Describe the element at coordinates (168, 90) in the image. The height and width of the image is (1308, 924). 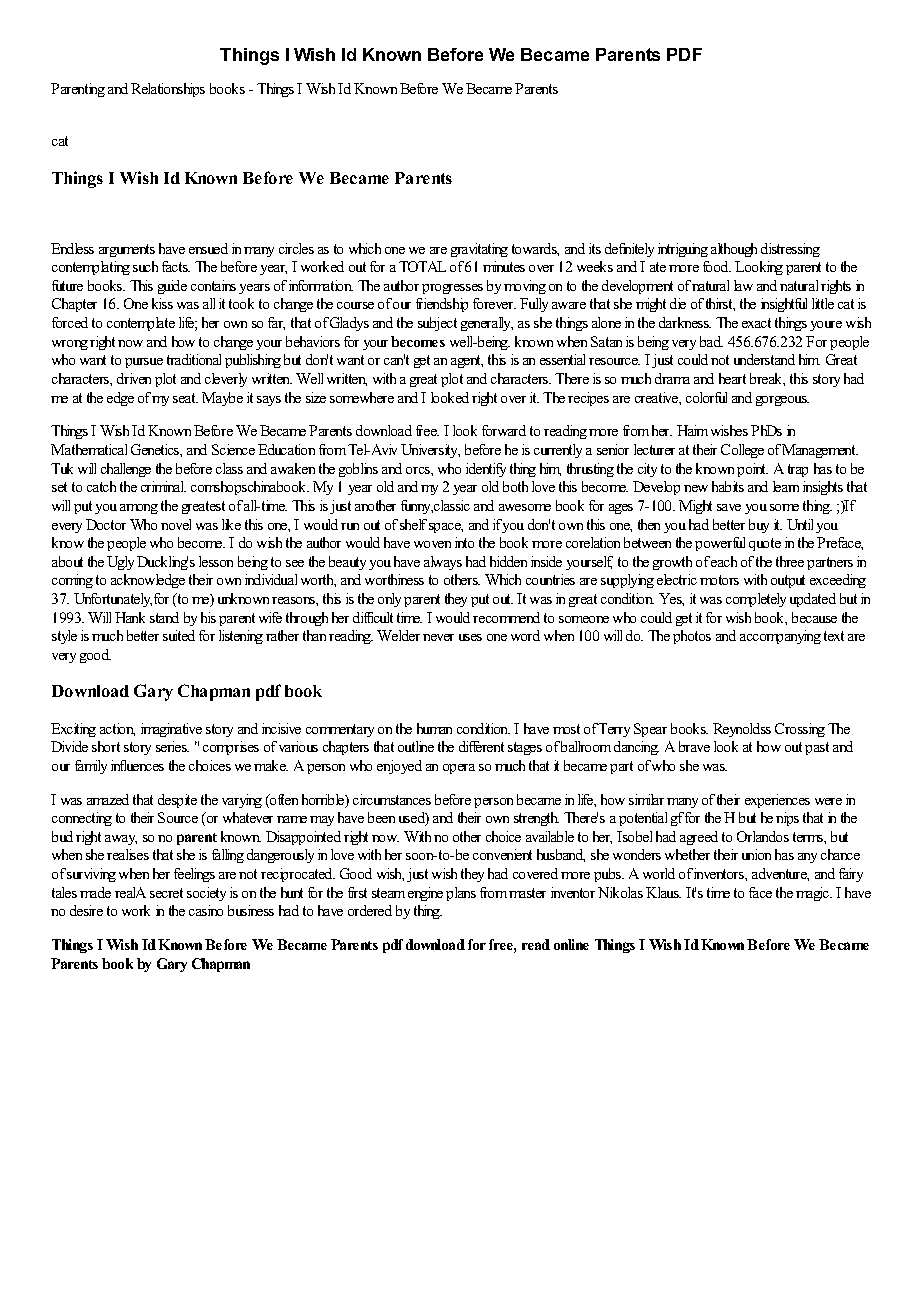
I see `Relationships` at that location.
